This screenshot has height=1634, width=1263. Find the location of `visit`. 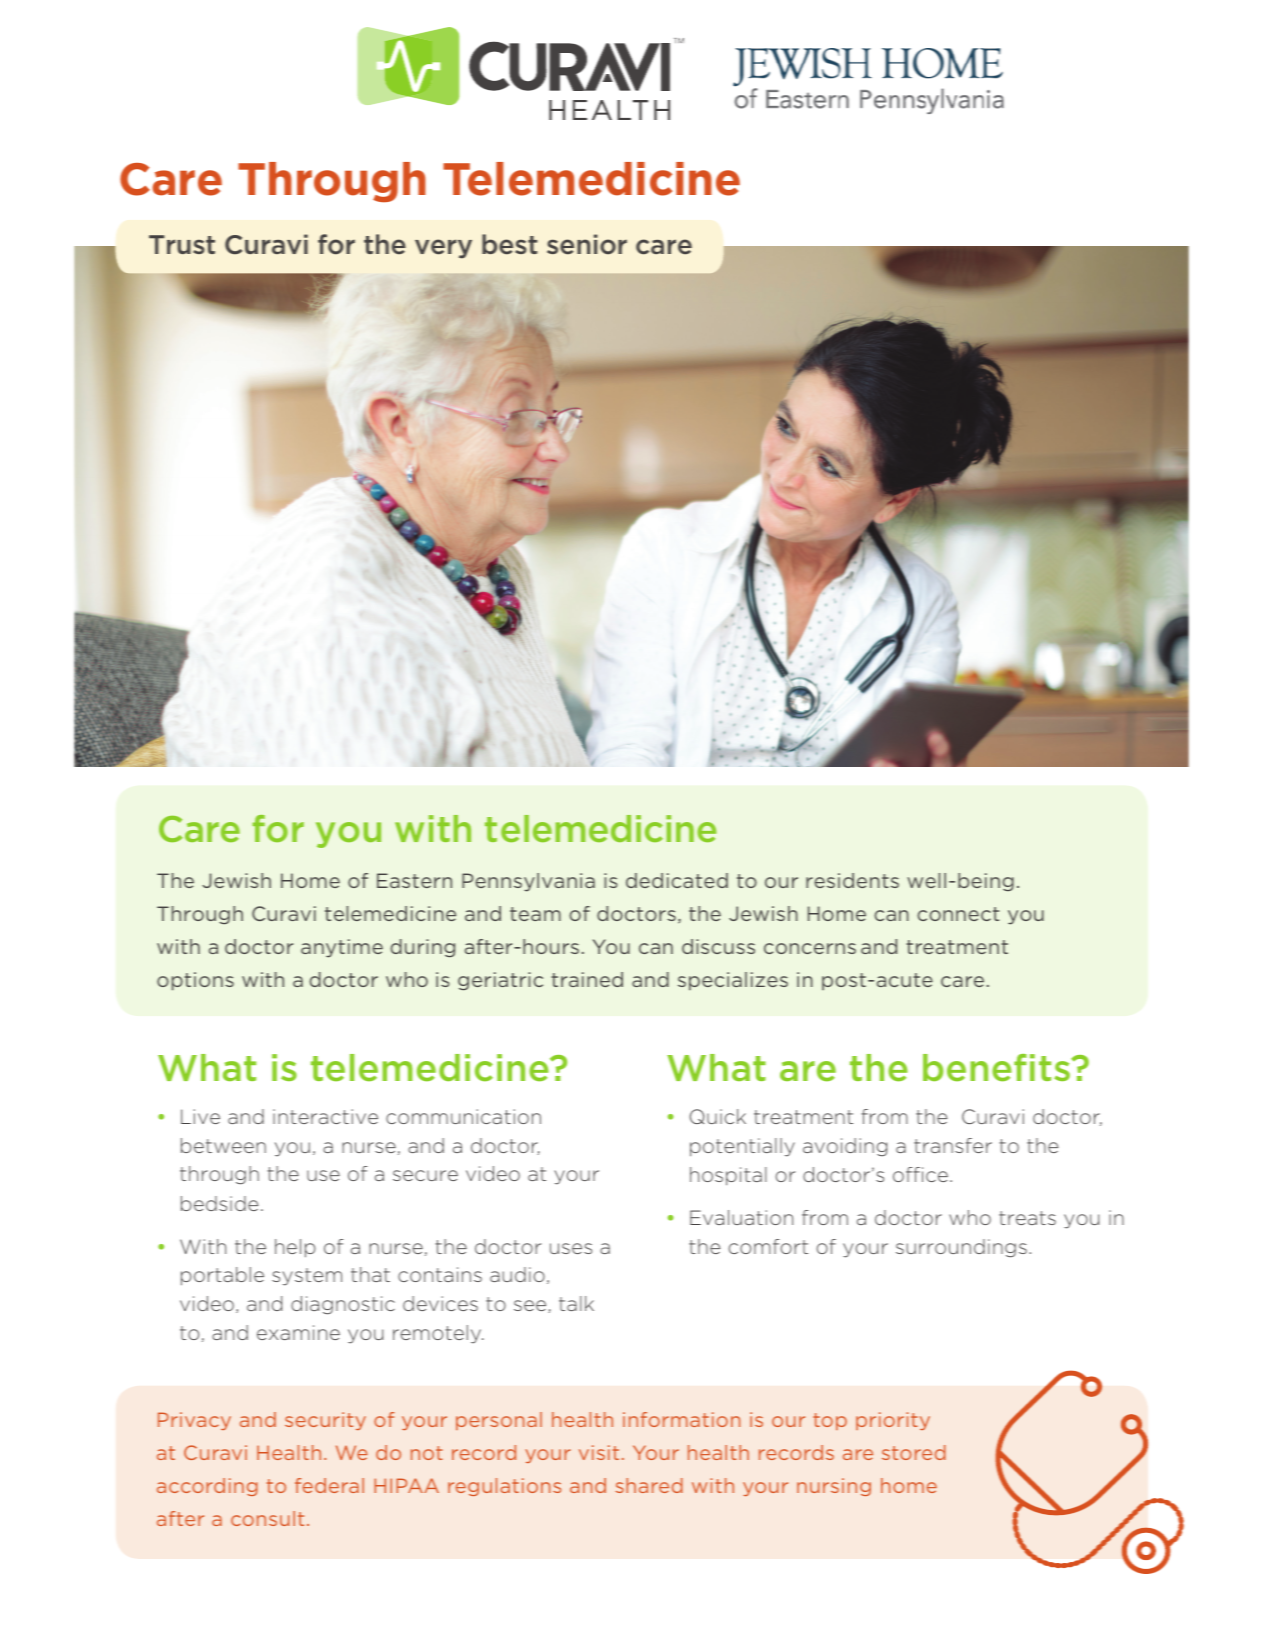

visit is located at coordinates (599, 1452).
